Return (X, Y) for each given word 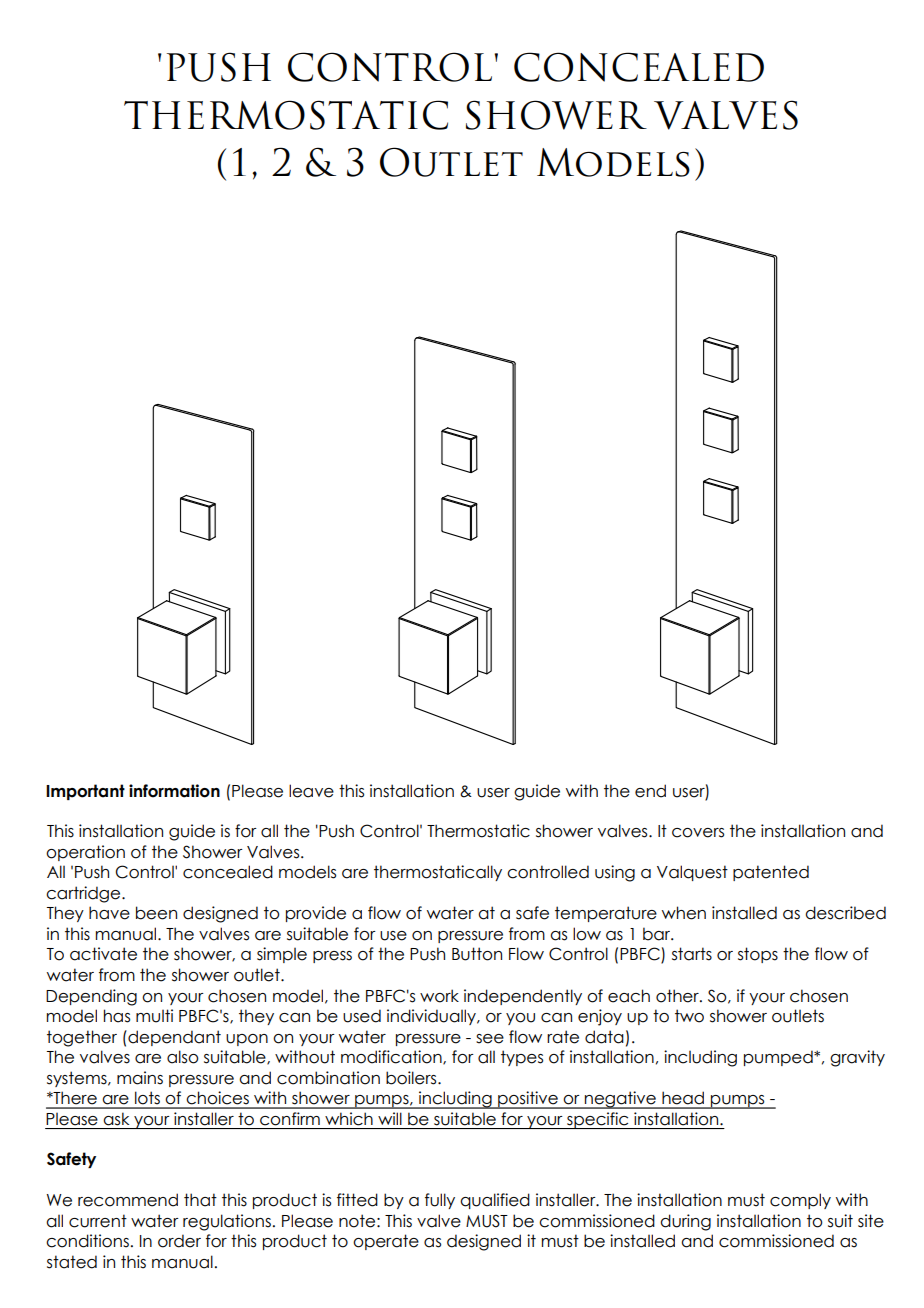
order (179, 1241)
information (174, 791)
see (490, 1039)
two (689, 1016)
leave (311, 791)
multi (154, 1016)
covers (698, 833)
